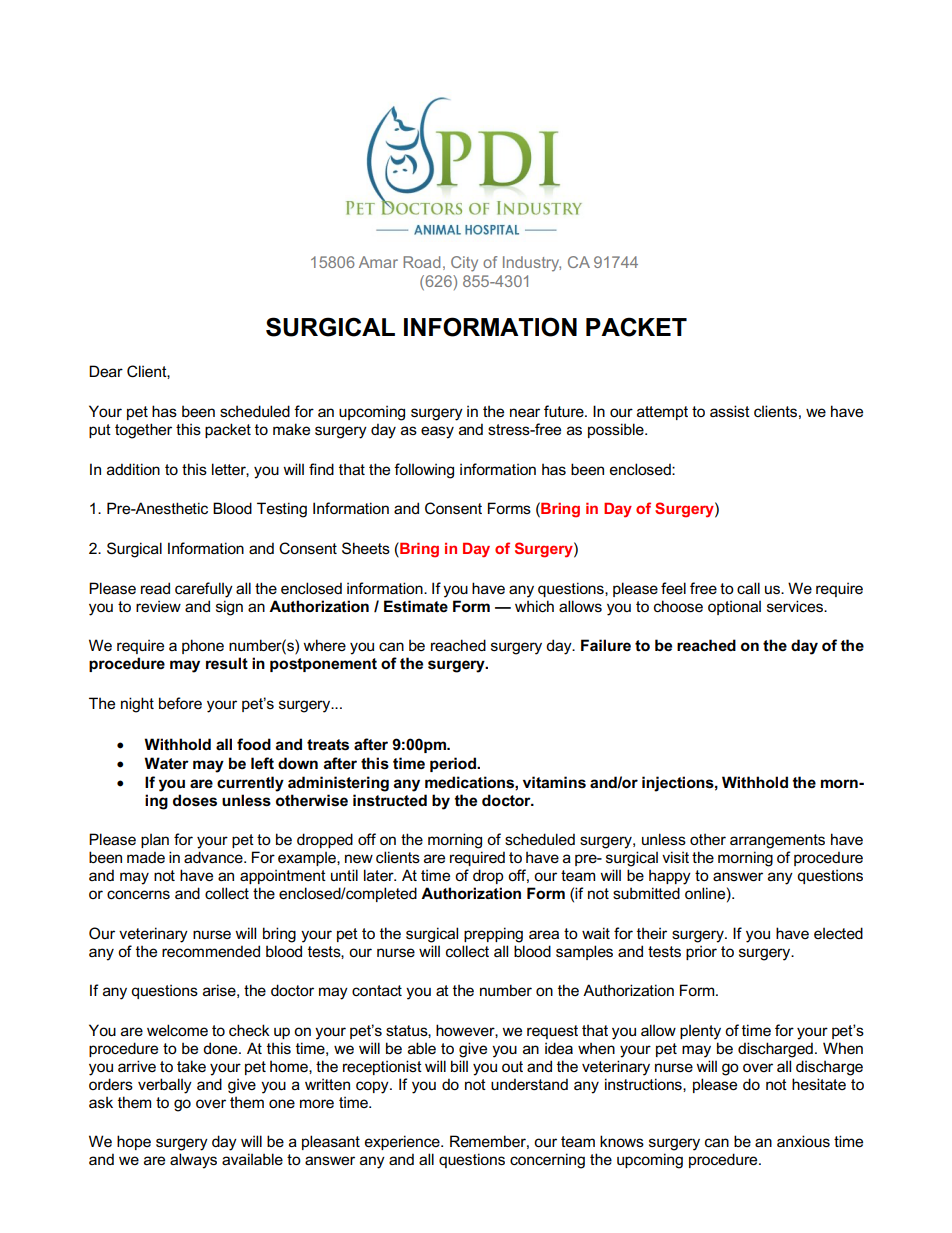 This document has width=952, height=1233. What do you see at coordinates (106, 371) in the document?
I see `Dear` at bounding box center [106, 371].
